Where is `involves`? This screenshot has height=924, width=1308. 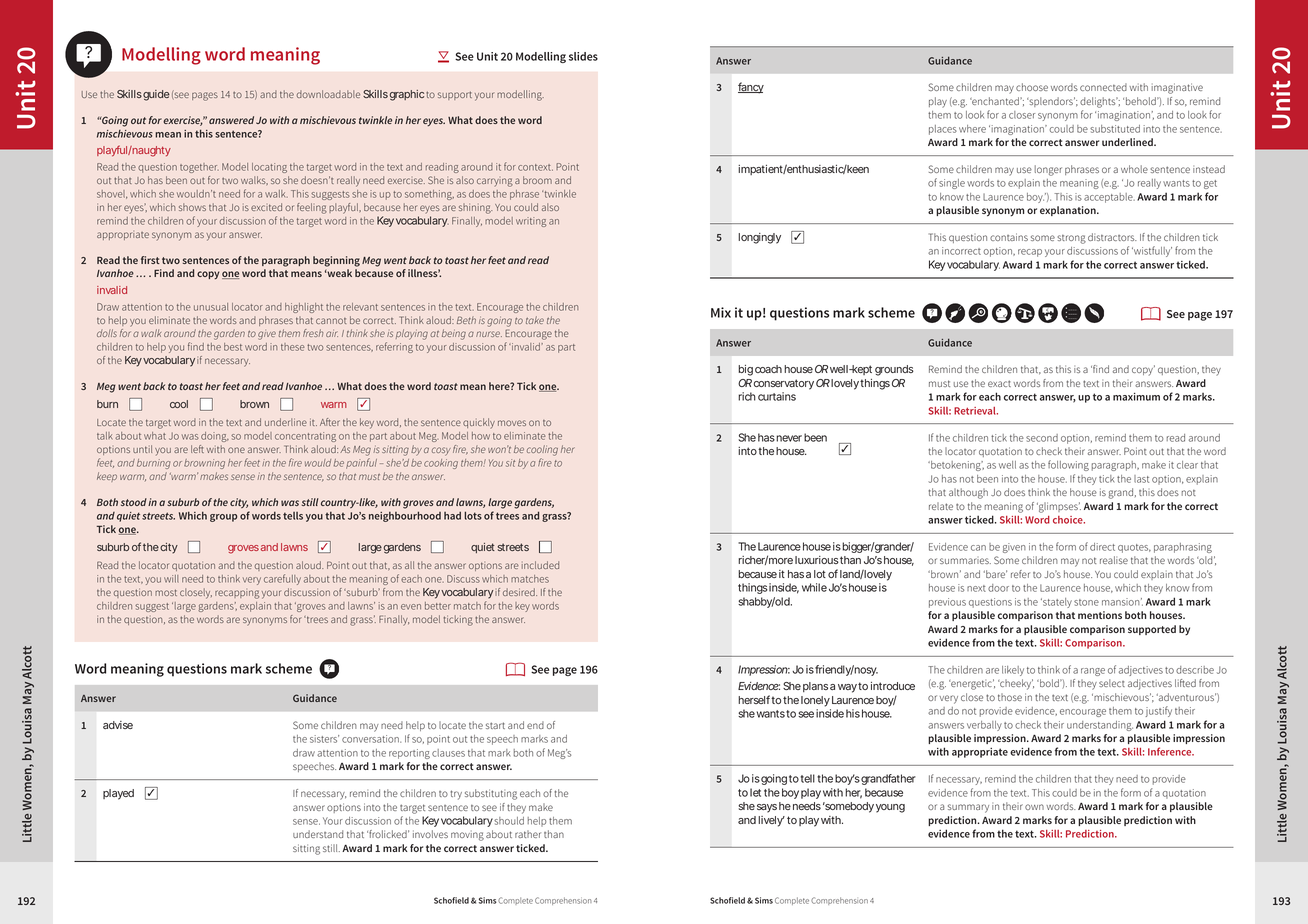
involves is located at coordinates (430, 834).
